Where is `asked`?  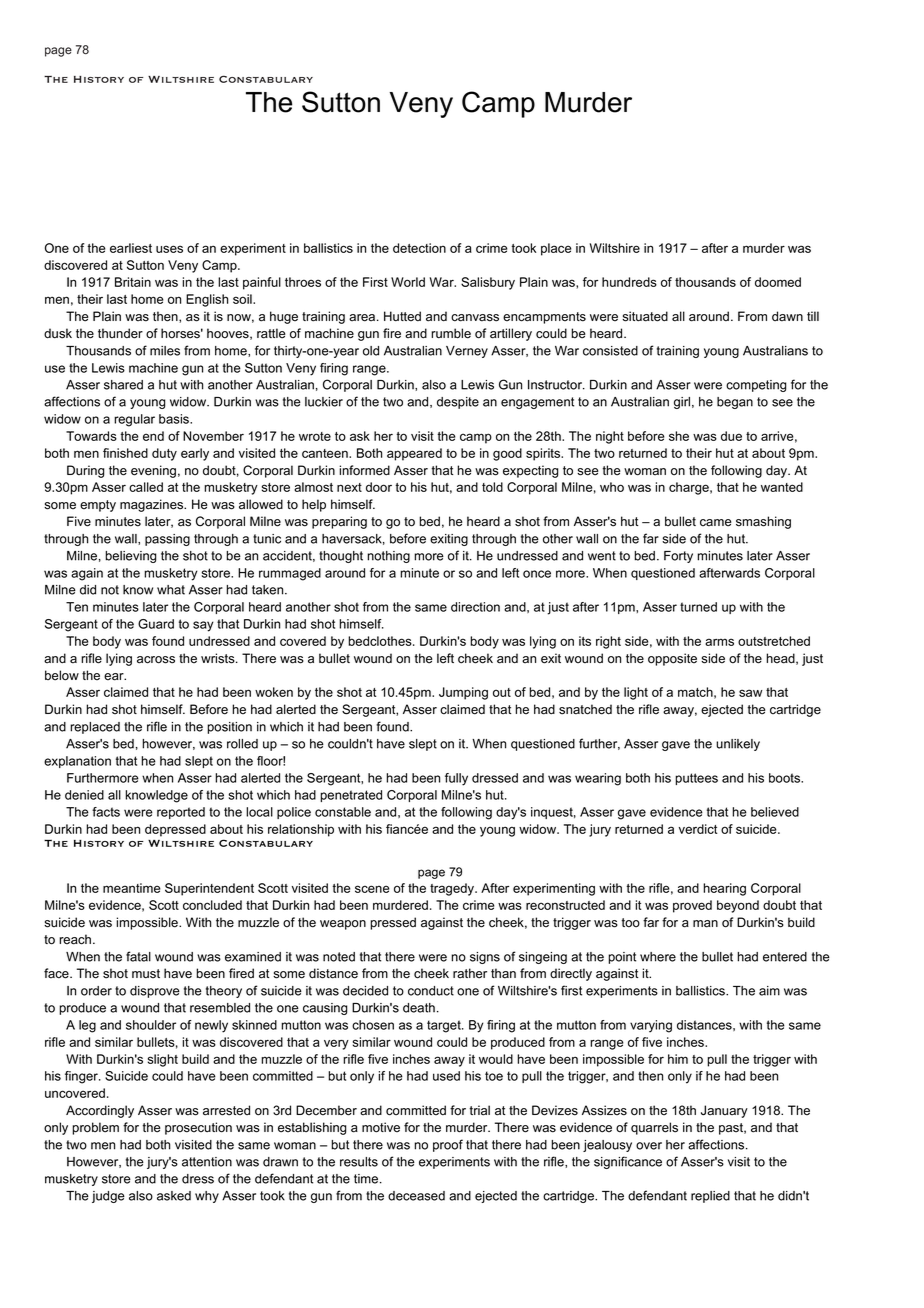 asked is located at coordinates (174, 1196).
